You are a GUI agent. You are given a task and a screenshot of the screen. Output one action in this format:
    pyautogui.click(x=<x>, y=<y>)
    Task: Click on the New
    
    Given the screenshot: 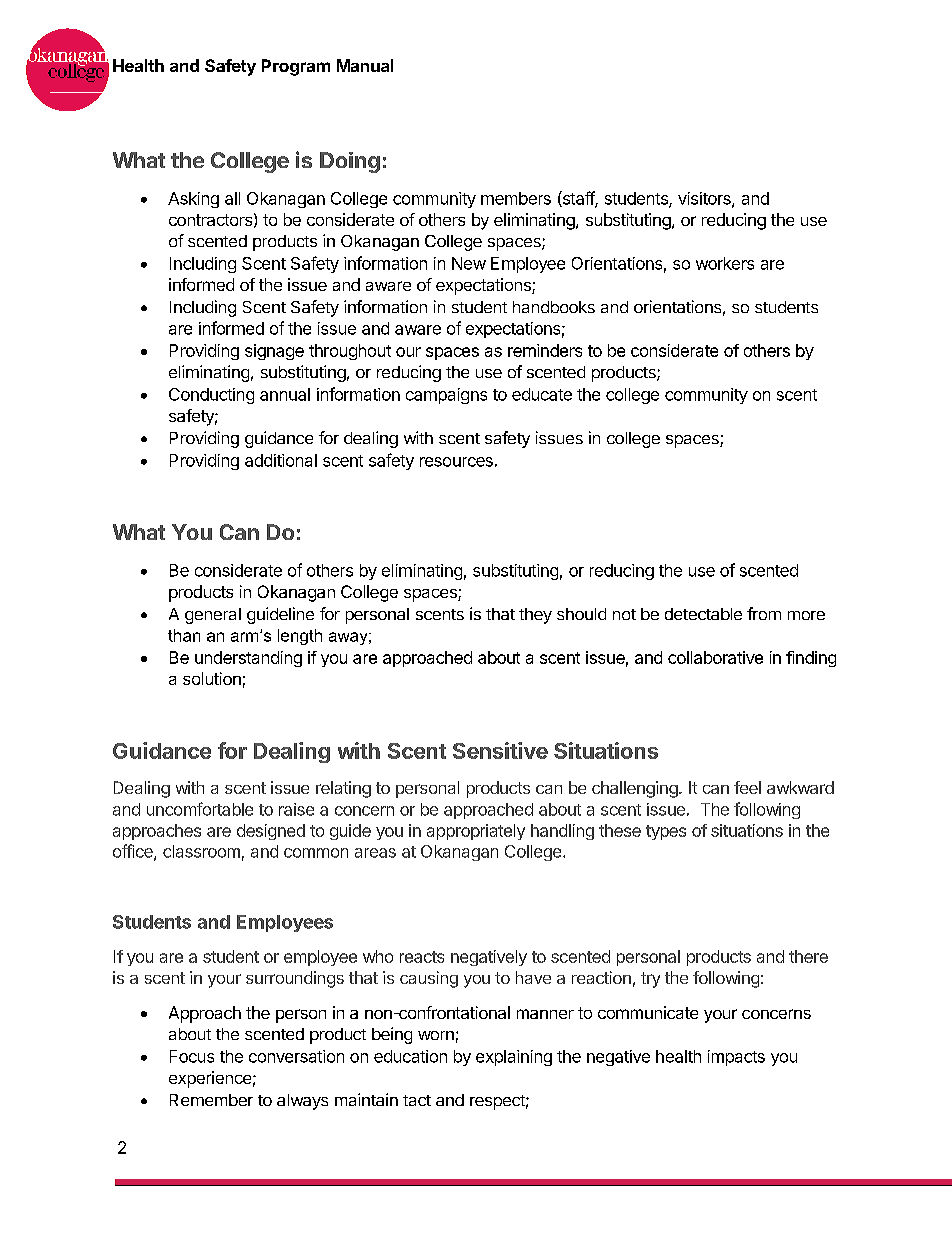 What is the action you would take?
    pyautogui.click(x=469, y=263)
